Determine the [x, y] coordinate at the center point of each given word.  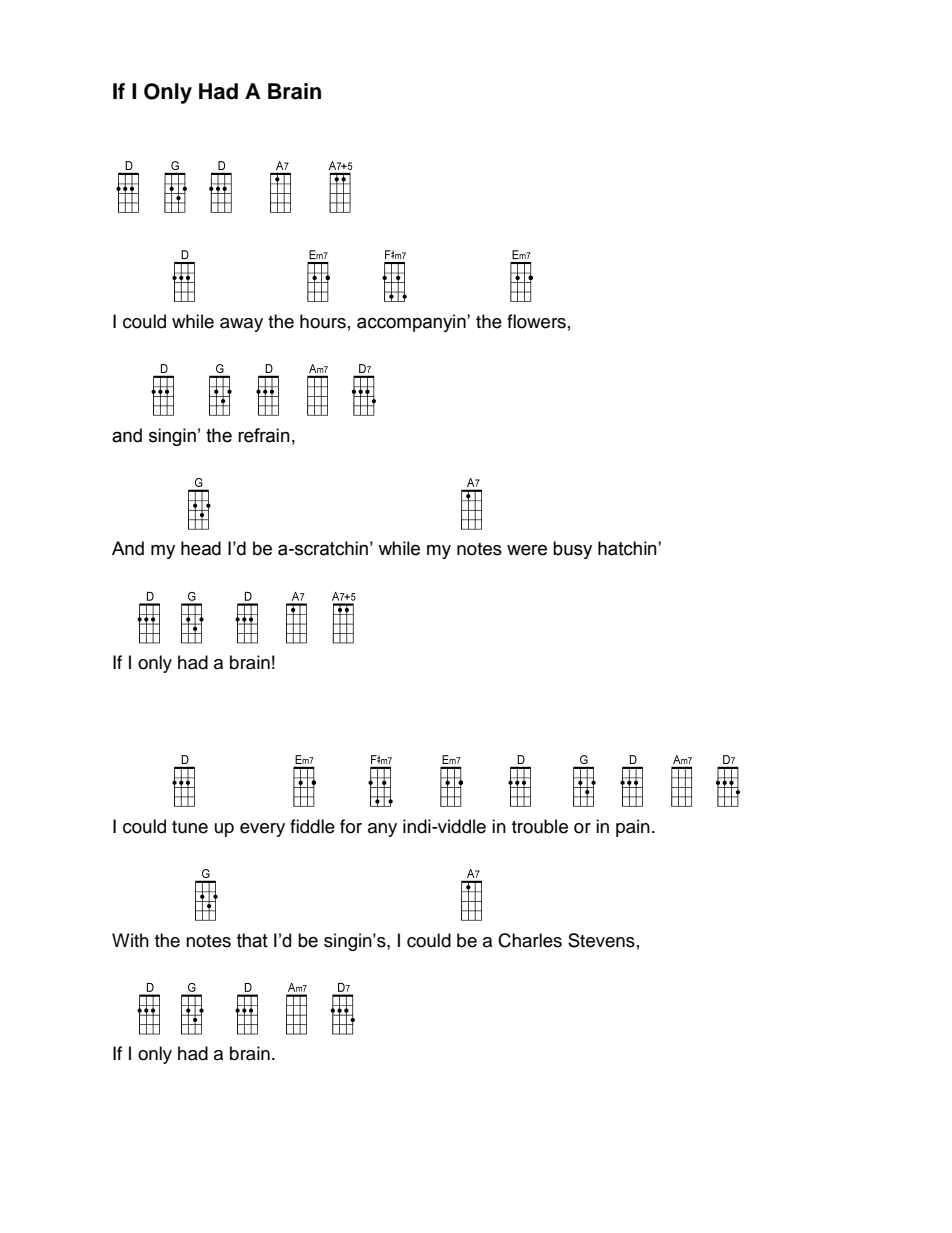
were [527, 550]
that [252, 940]
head [201, 548]
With [130, 940]
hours [323, 321]
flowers [536, 321]
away [241, 325]
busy [572, 550]
